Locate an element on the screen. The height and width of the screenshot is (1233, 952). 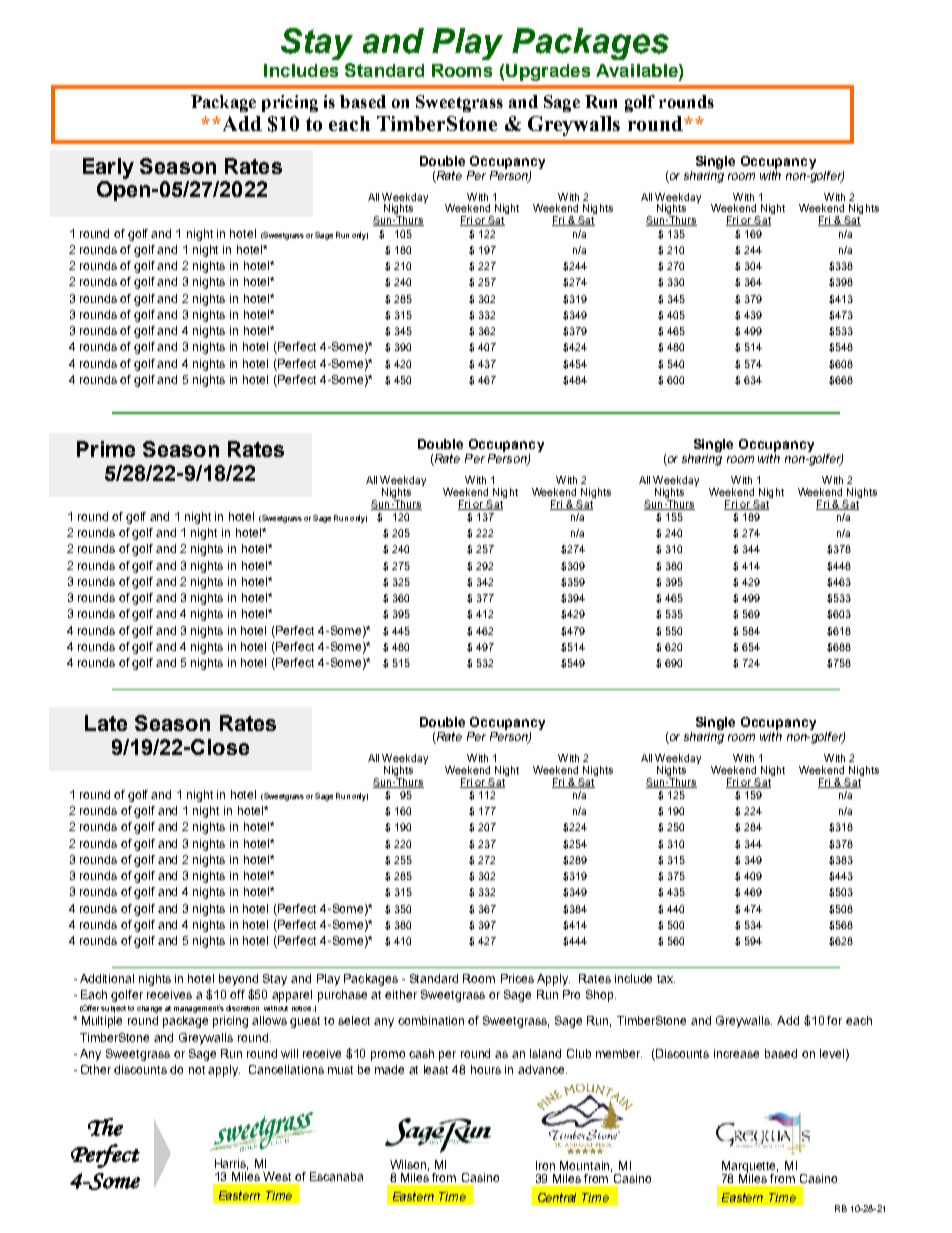
Prime is located at coordinates (106, 449).
